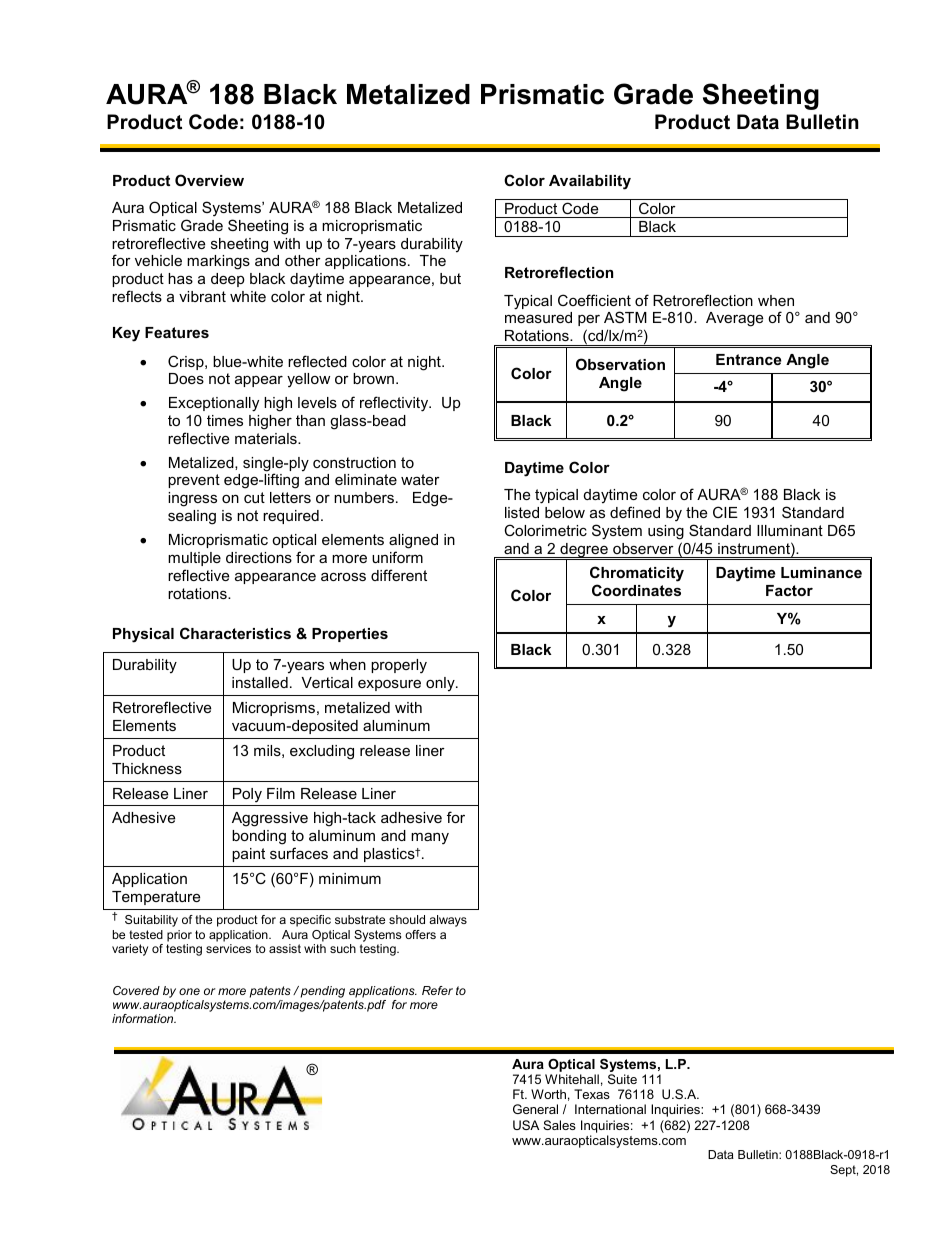  I want to click on but, so click(450, 278).
